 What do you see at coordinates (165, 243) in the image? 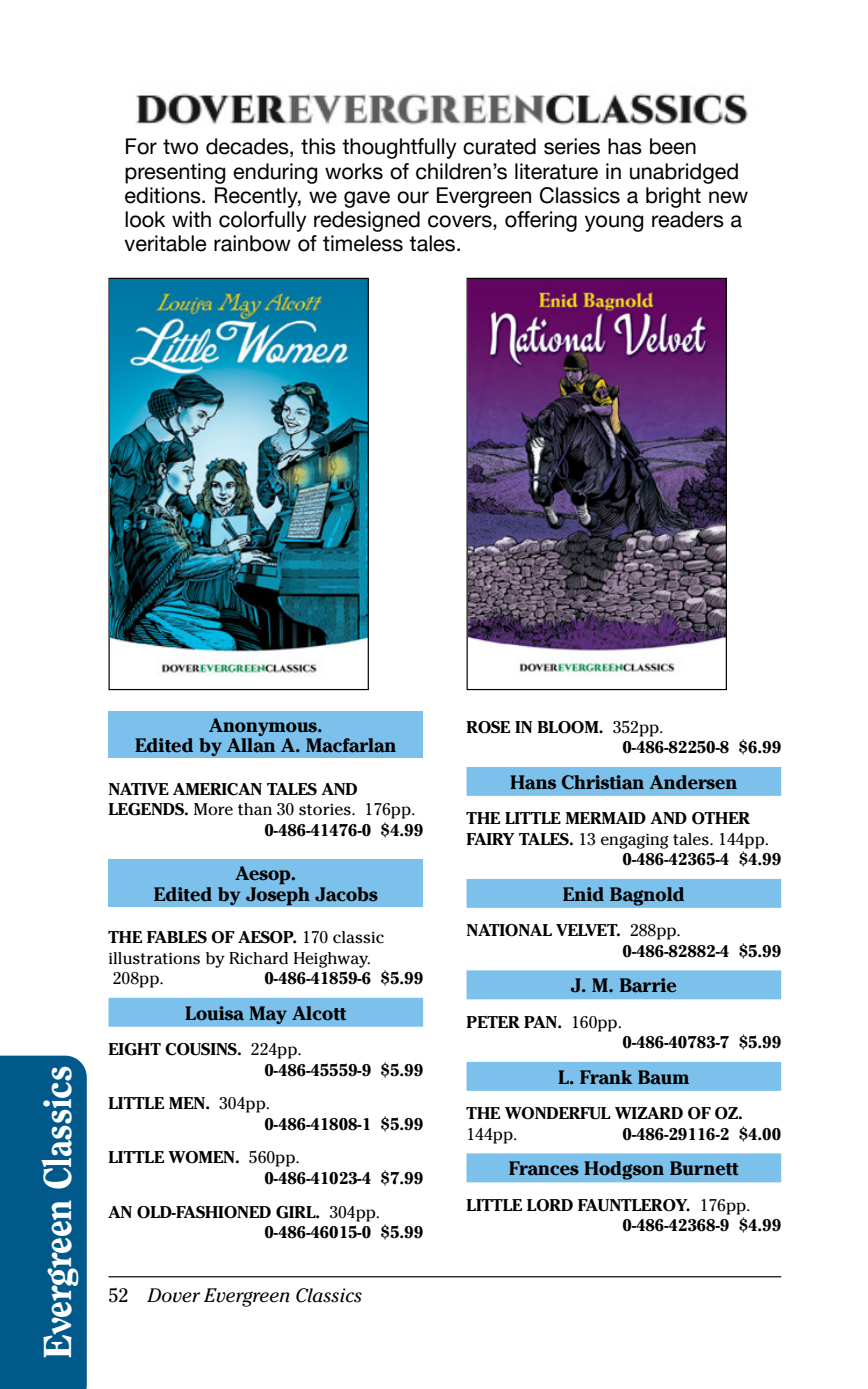
I see `veritable` at bounding box center [165, 243].
